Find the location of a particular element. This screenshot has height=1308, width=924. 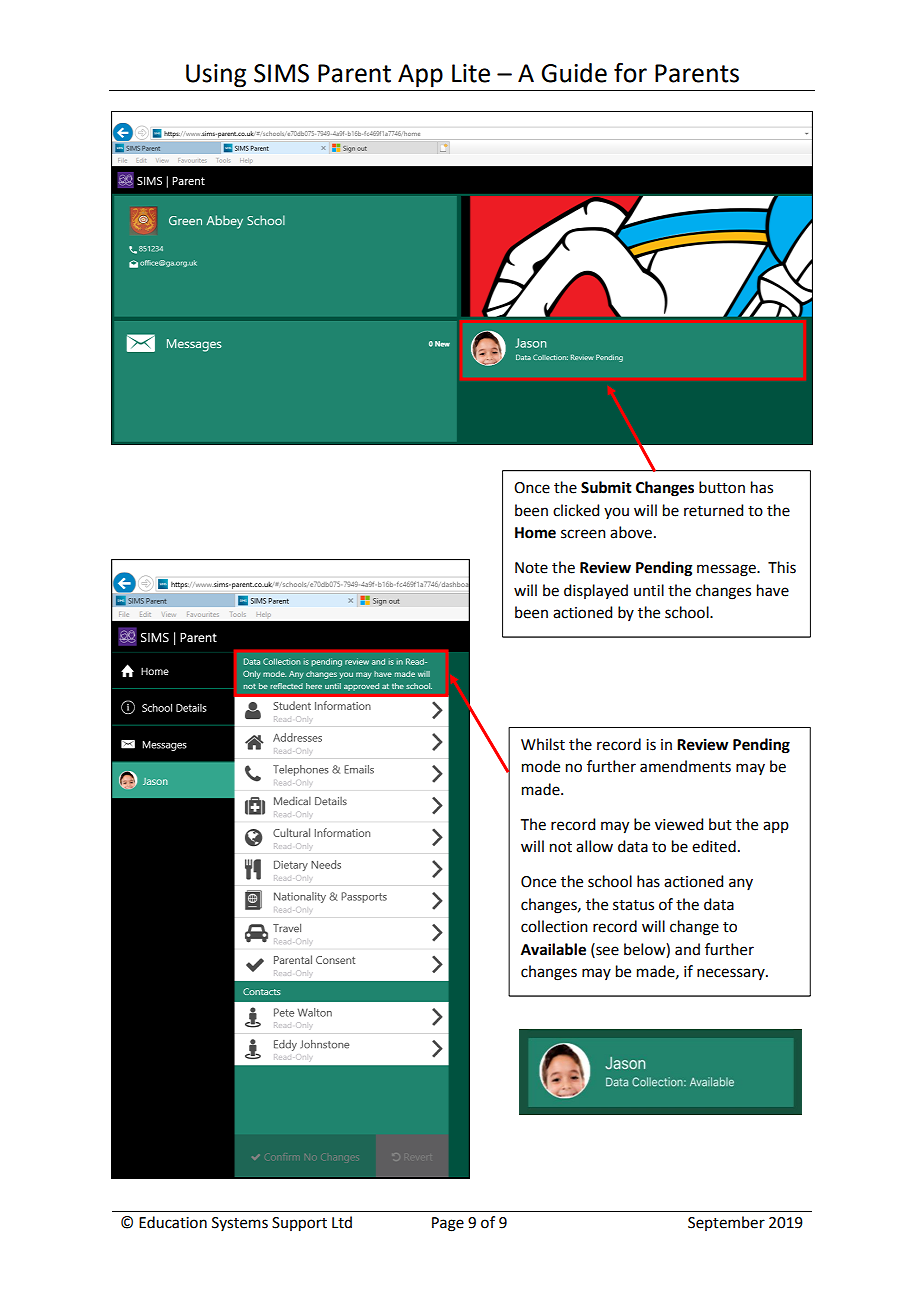

clicked is located at coordinates (576, 510).
